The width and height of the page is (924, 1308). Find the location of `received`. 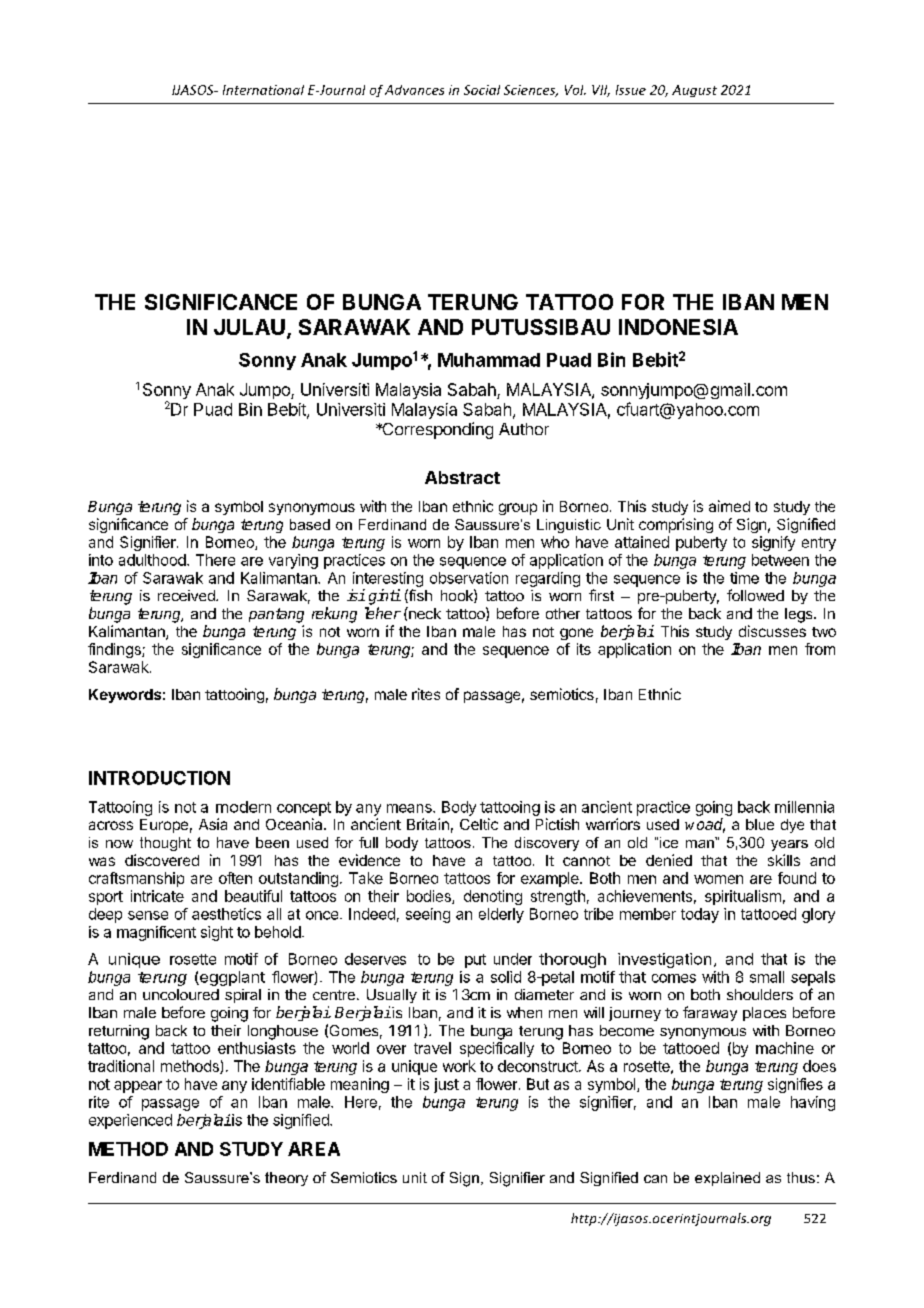

received is located at coordinates (187, 595).
